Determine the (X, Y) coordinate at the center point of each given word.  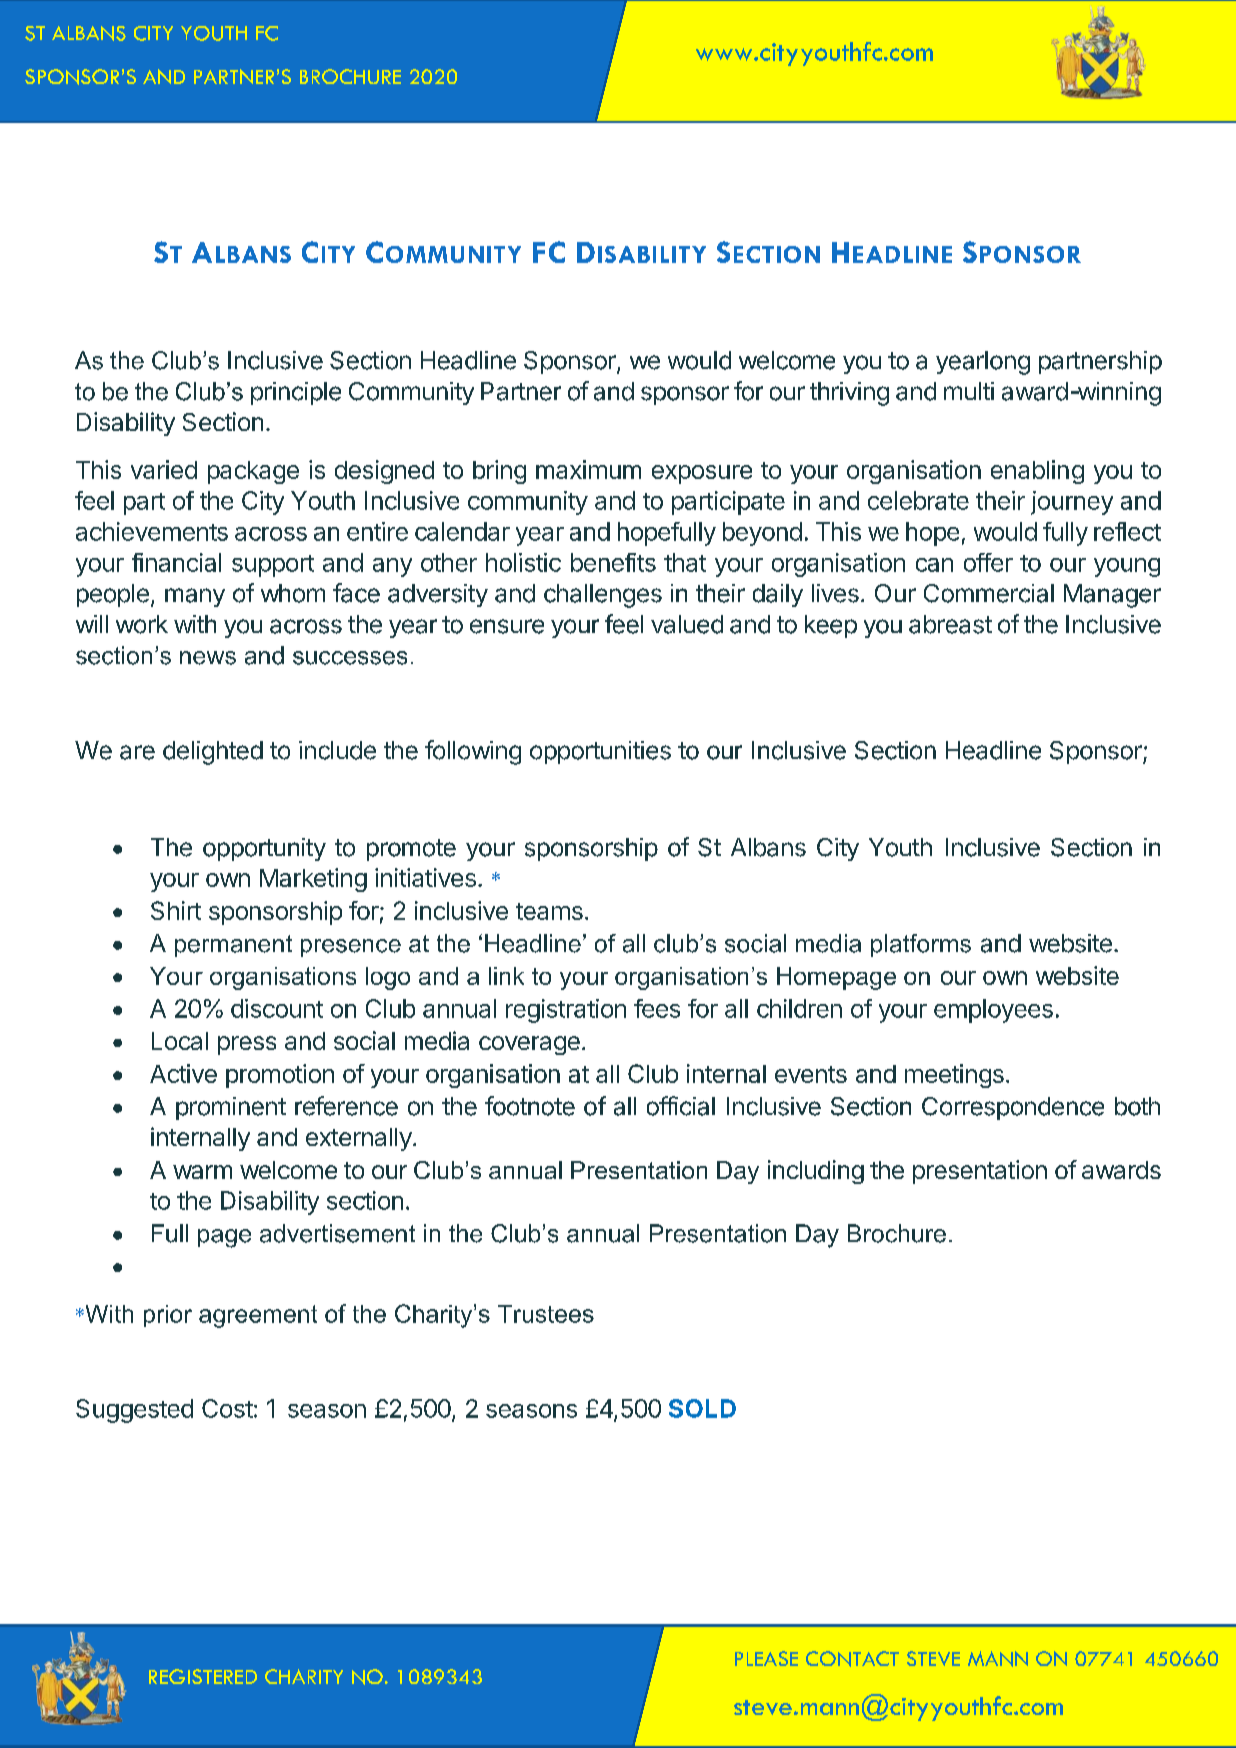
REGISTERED (203, 1676)
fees (657, 1008)
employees (993, 1011)
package (253, 472)
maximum (588, 469)
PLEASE (766, 1658)
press (247, 1045)
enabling (1037, 472)
